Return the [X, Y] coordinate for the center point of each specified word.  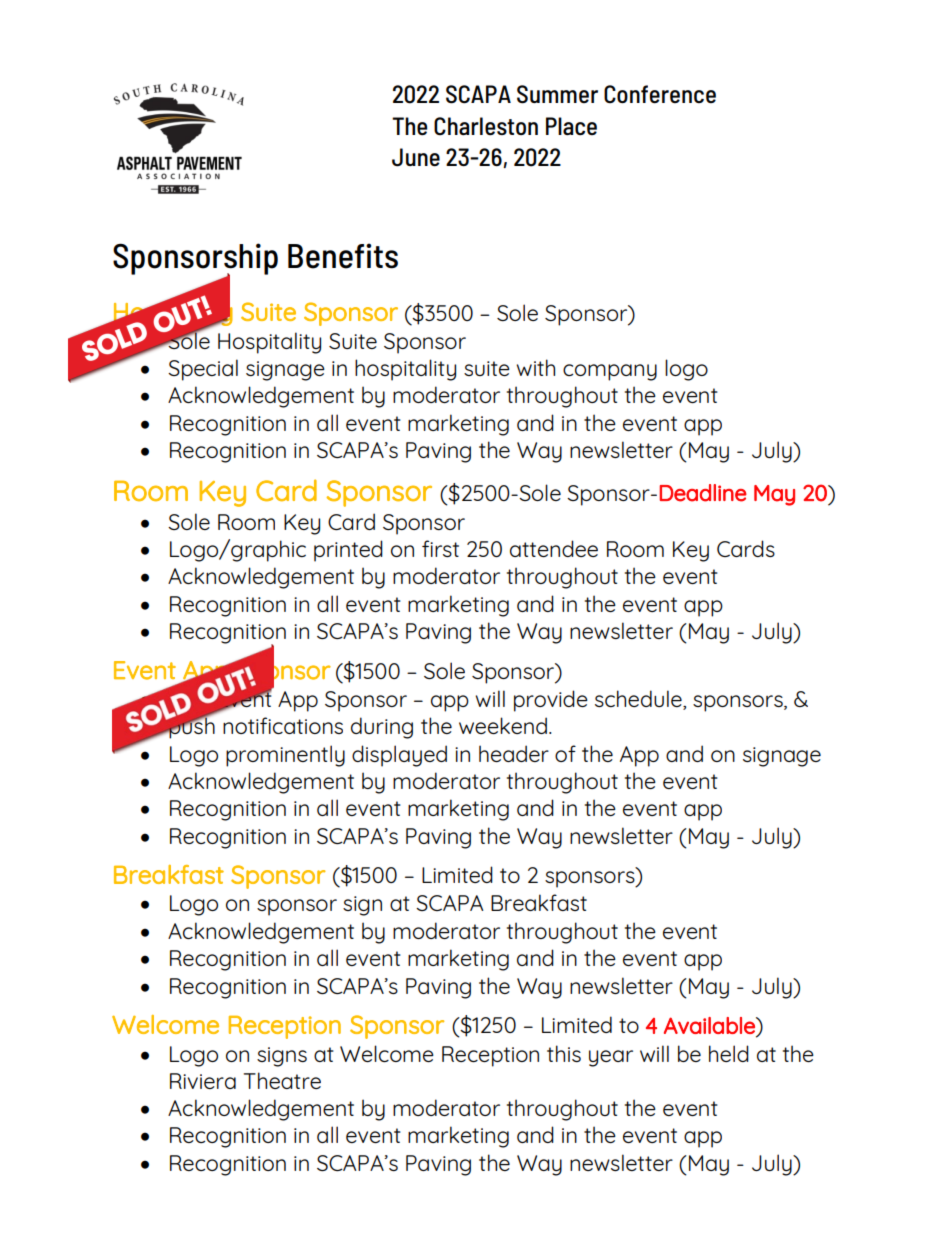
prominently [285, 756]
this [564, 1053]
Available [710, 1025]
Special [203, 370]
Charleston [486, 126]
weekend [503, 725]
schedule [639, 700]
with [535, 367]
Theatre [282, 1080]
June [416, 157]
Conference [660, 94]
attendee [554, 548]
